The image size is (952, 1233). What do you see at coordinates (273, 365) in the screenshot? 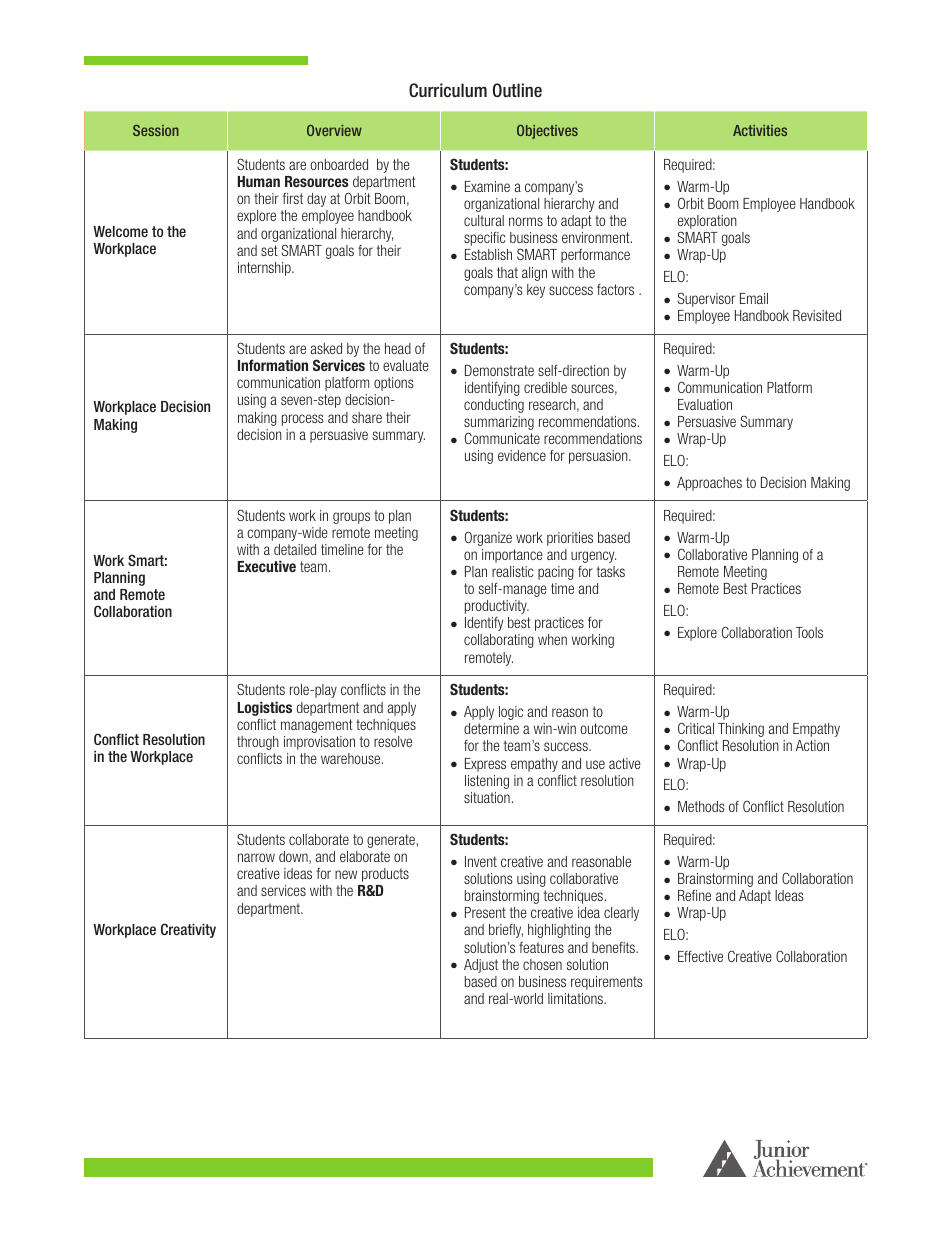
I see `Information` at bounding box center [273, 365].
